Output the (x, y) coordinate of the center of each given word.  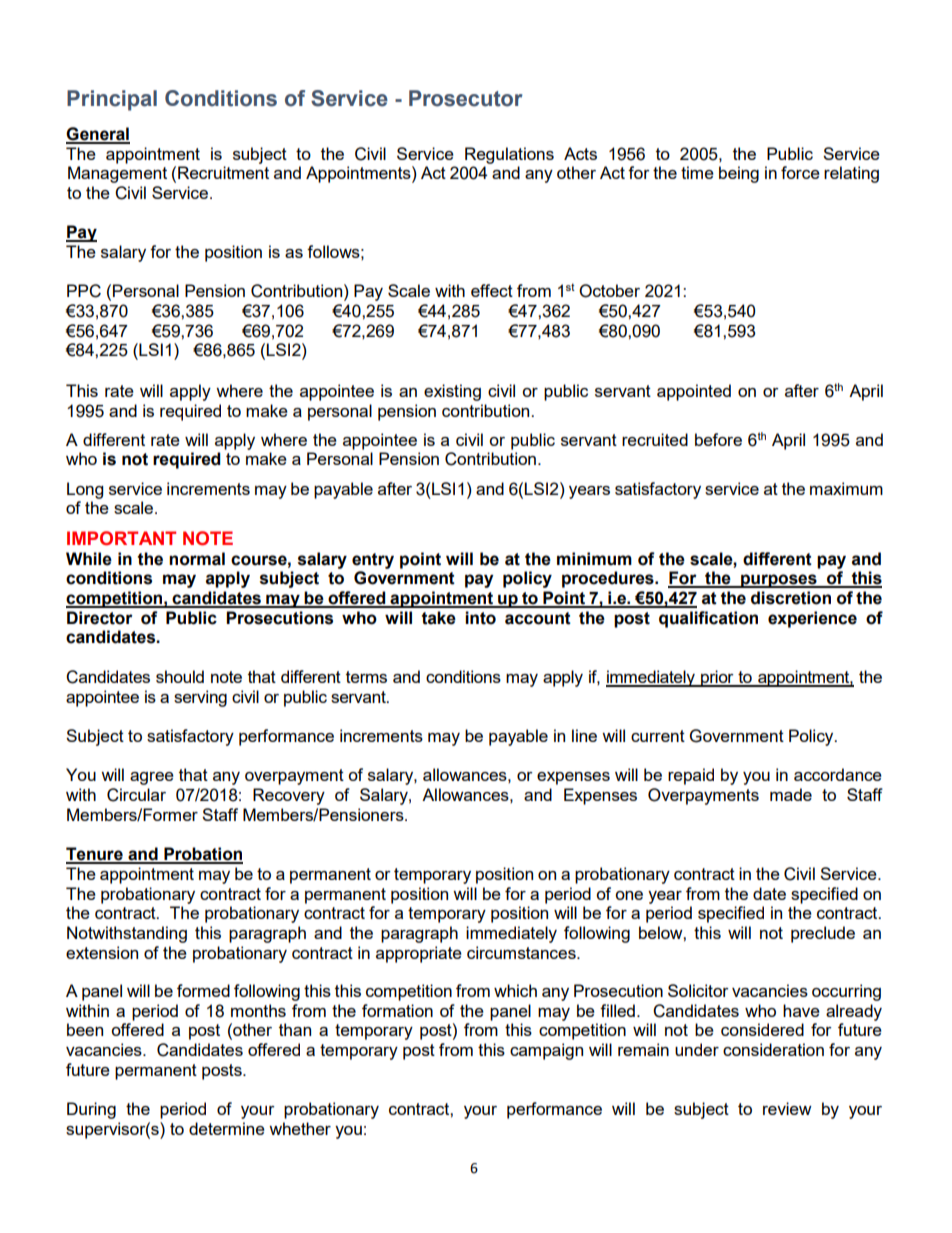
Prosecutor (466, 98)
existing (452, 392)
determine (227, 1128)
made (791, 794)
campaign (546, 1051)
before (718, 439)
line (584, 735)
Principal (112, 100)
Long (85, 490)
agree (152, 778)
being (739, 174)
